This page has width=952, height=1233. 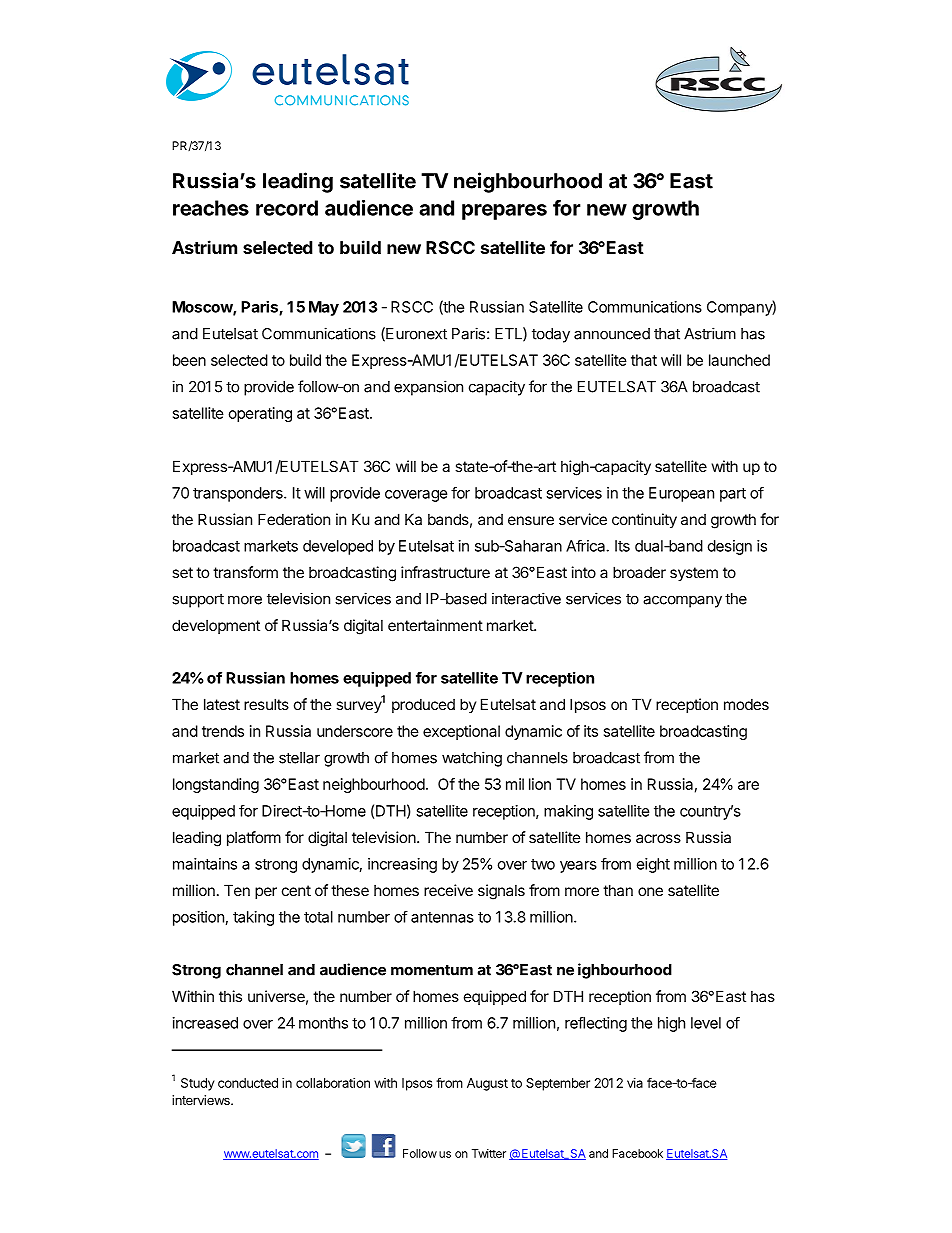 I want to click on results, so click(x=266, y=704).
